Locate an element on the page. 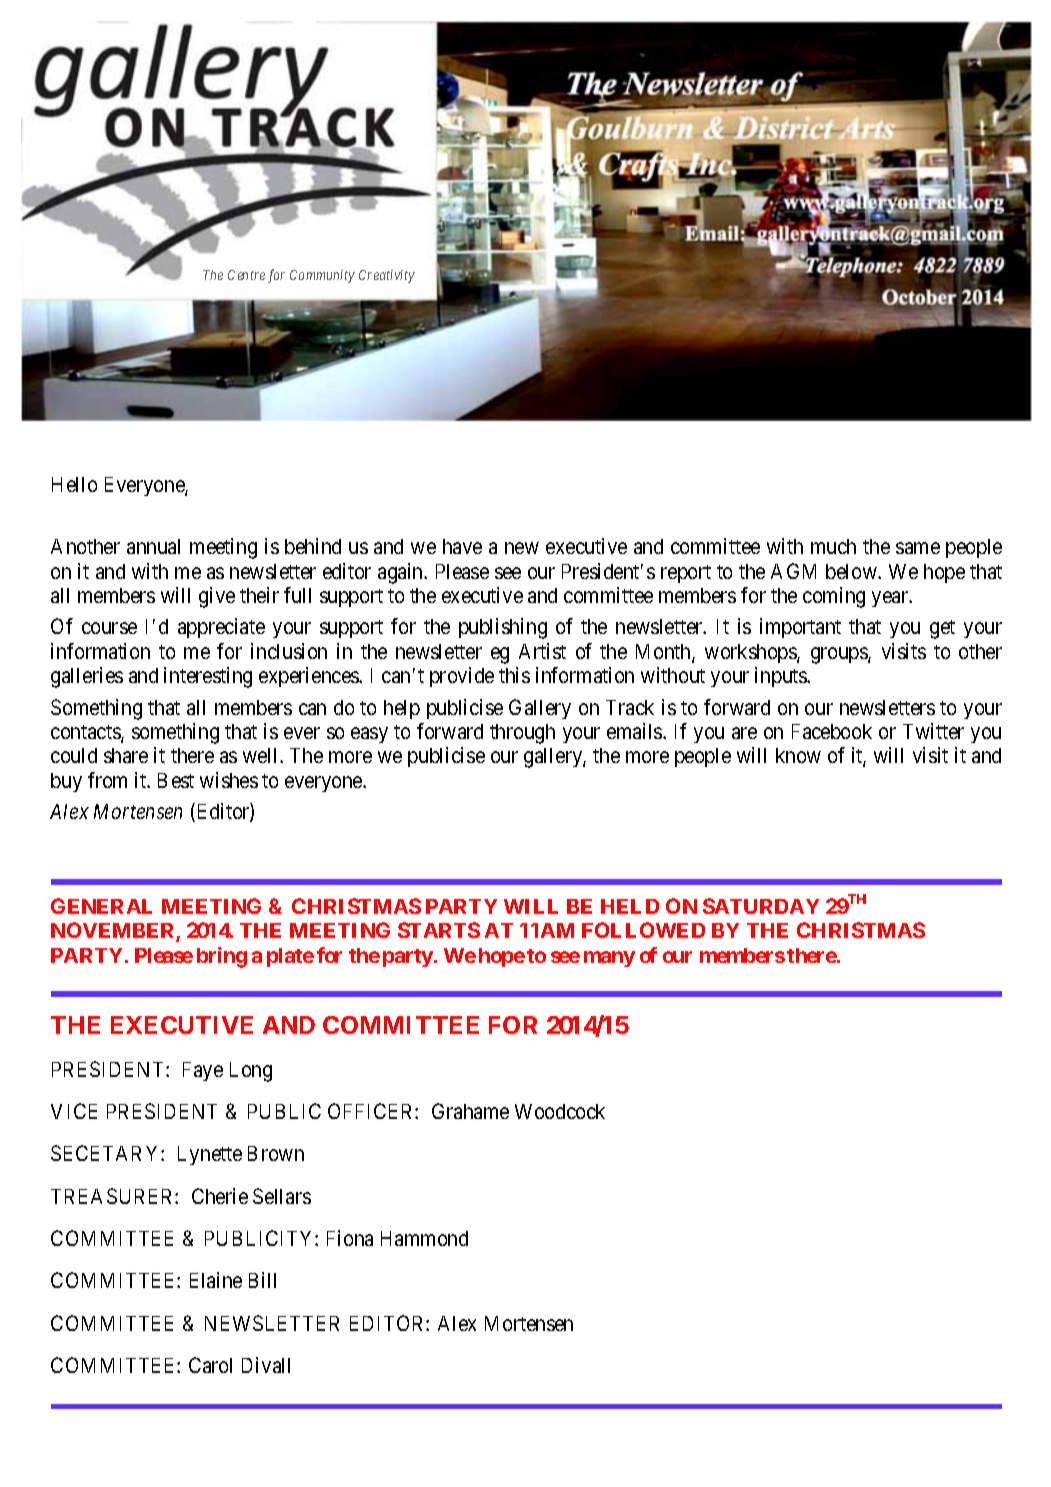  Carol is located at coordinates (210, 1365).
